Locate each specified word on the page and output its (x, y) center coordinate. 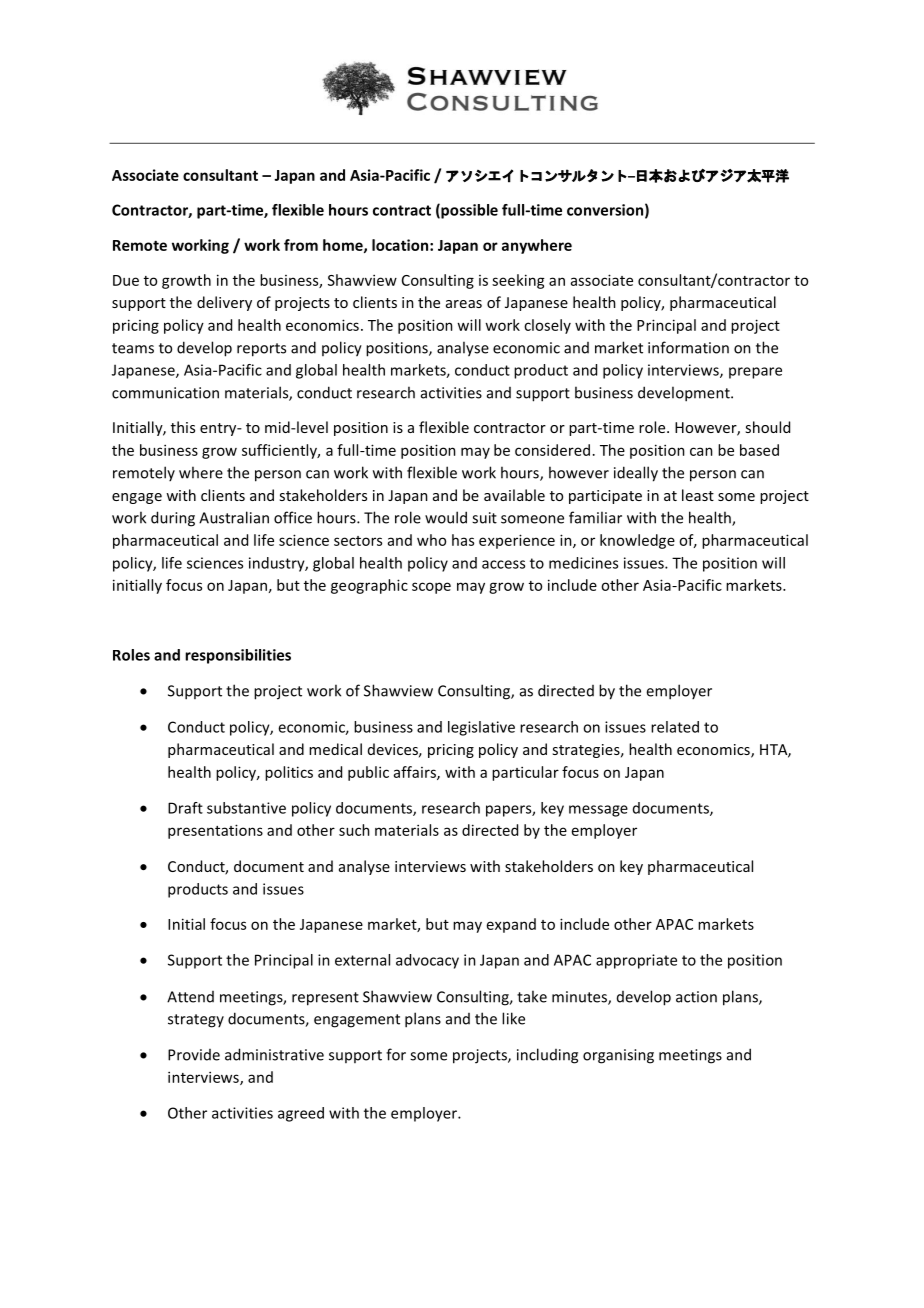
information (688, 347)
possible (468, 211)
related (675, 727)
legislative (481, 728)
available (514, 495)
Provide (194, 1055)
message (598, 811)
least (698, 495)
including (547, 1056)
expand (511, 925)
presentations (215, 831)
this (183, 427)
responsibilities (238, 656)
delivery (224, 303)
